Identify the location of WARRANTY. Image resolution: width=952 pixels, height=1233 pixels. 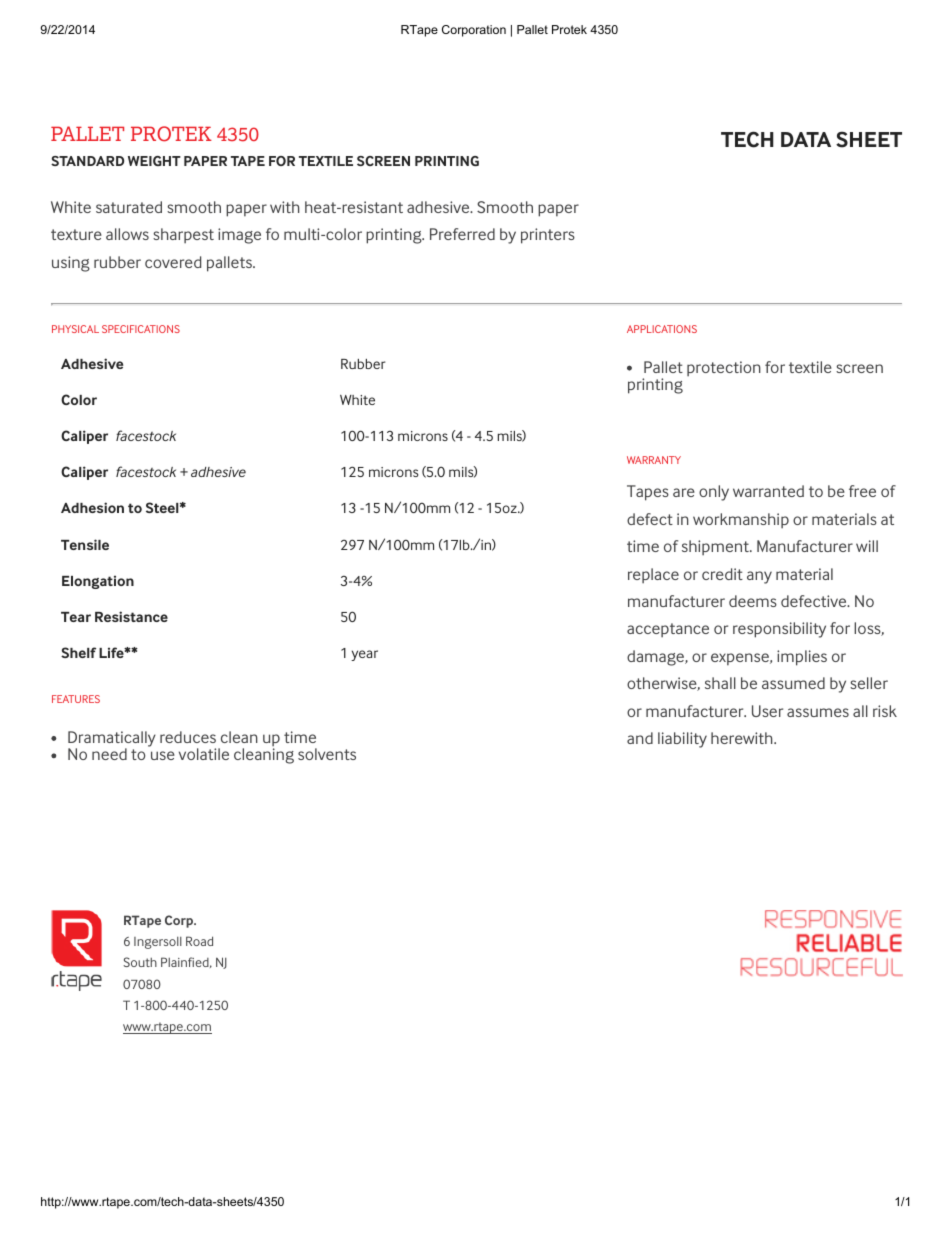
(654, 460).
